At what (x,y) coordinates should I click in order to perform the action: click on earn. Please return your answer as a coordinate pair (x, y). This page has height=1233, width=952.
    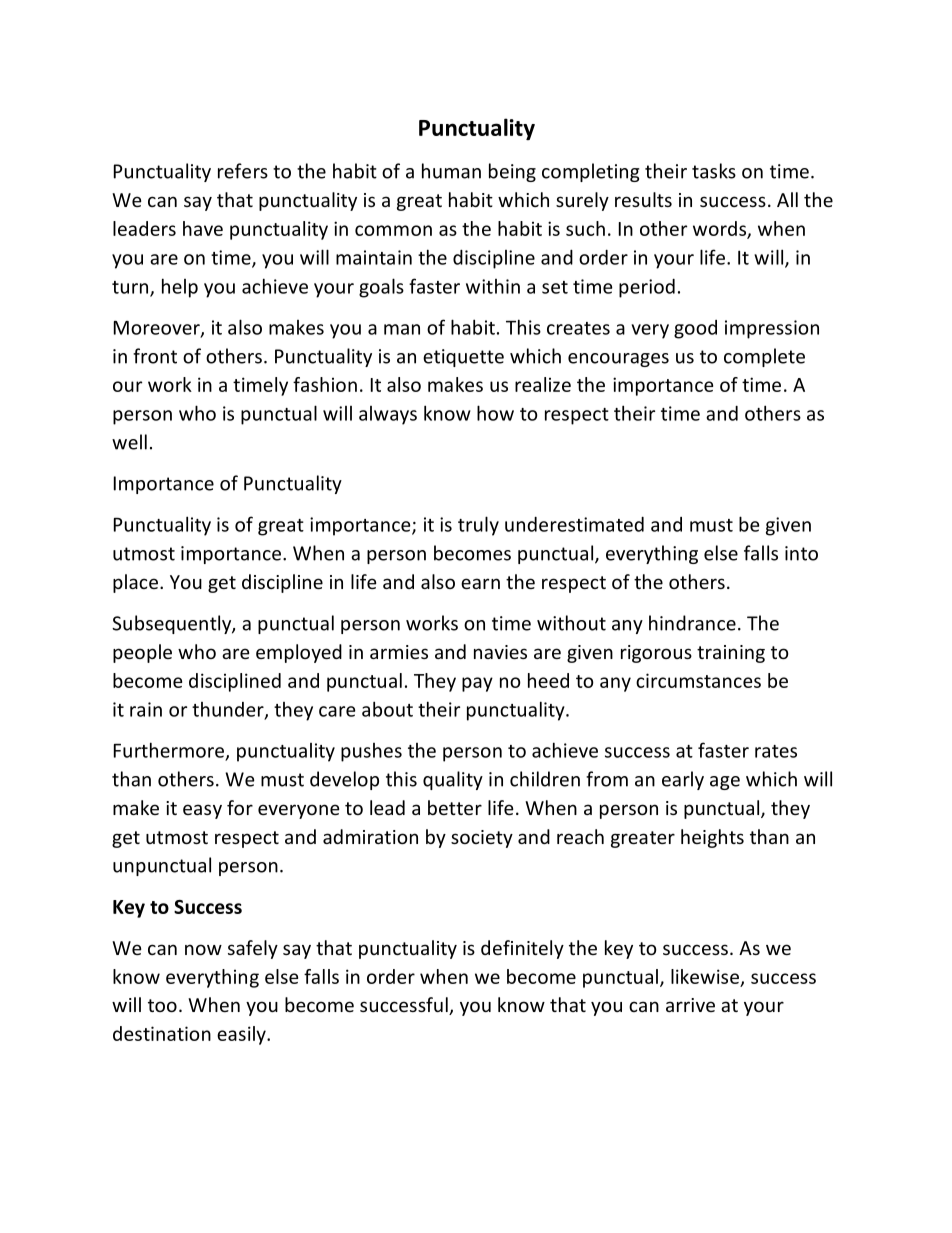
    Looking at the image, I should click on (480, 583).
